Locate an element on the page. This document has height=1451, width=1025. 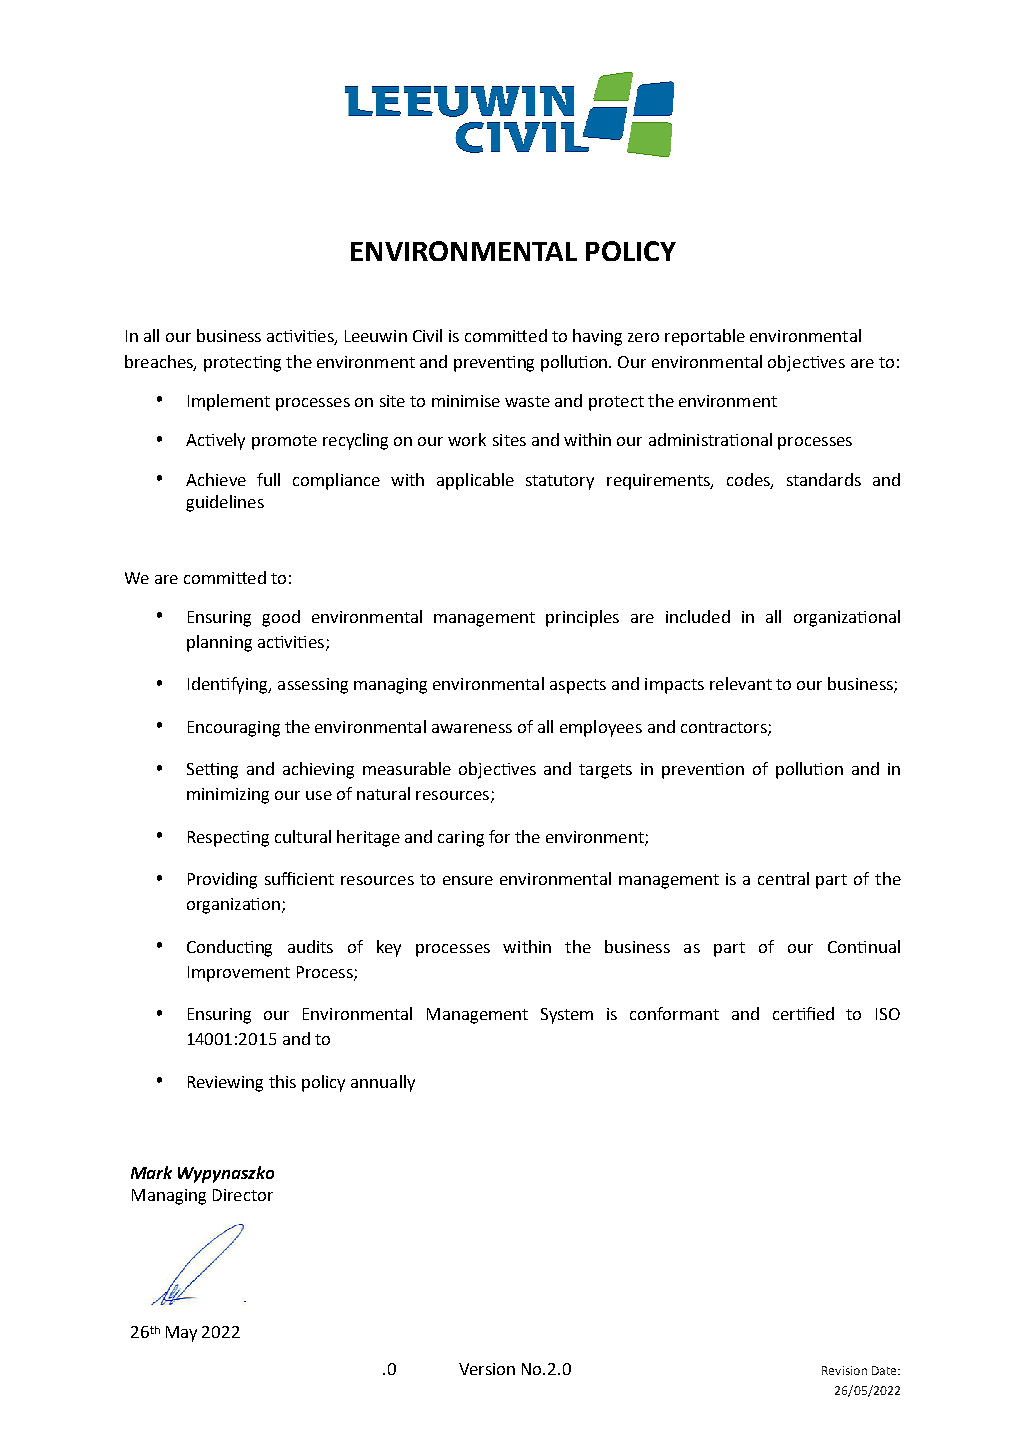
Implement is located at coordinates (229, 402).
